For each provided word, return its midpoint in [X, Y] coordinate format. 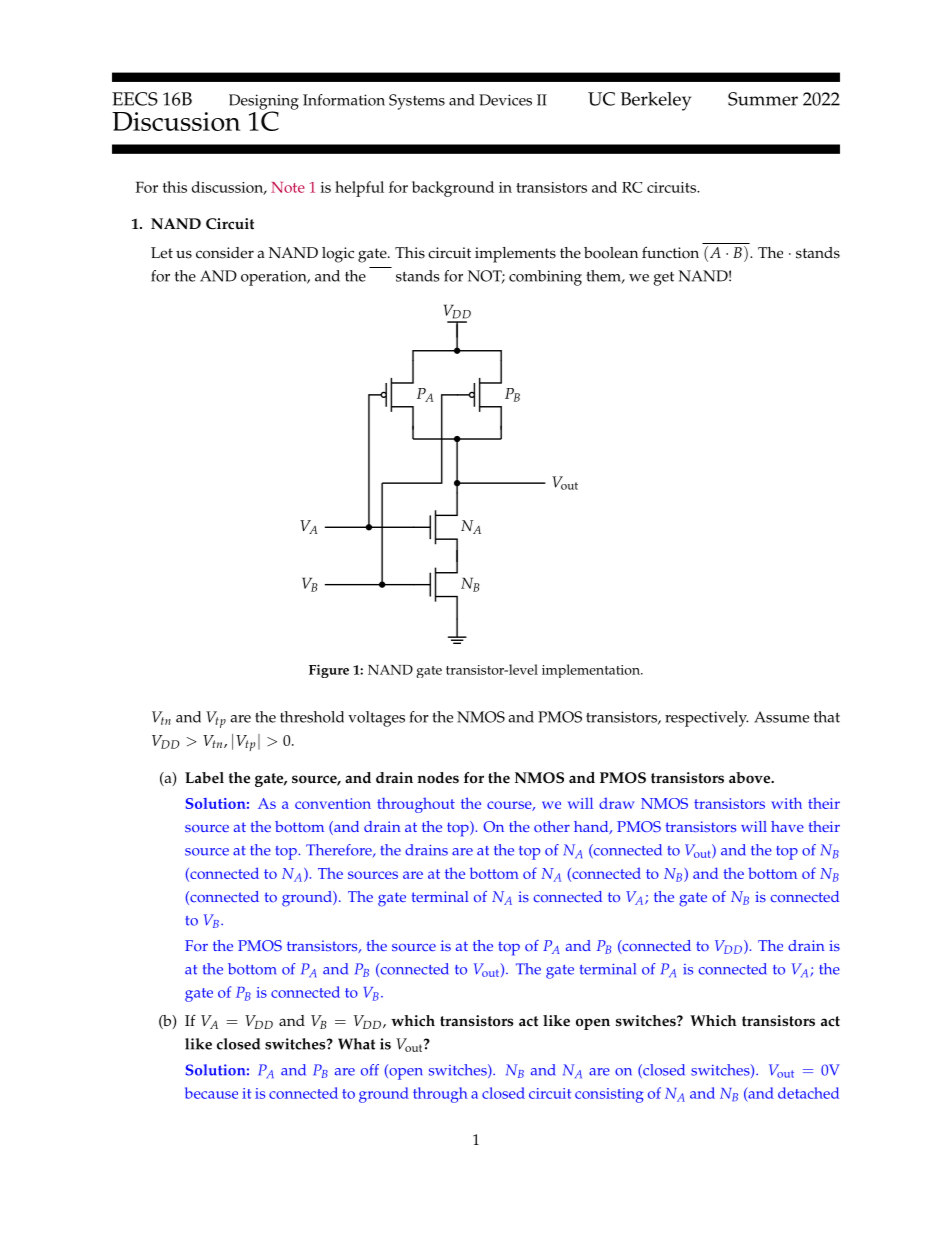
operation [275, 278]
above [751, 778]
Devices [505, 100]
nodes [438, 778]
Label [204, 778]
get [664, 279]
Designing [264, 103]
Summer [763, 99]
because [211, 1093]
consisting [609, 1095]
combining [545, 278]
